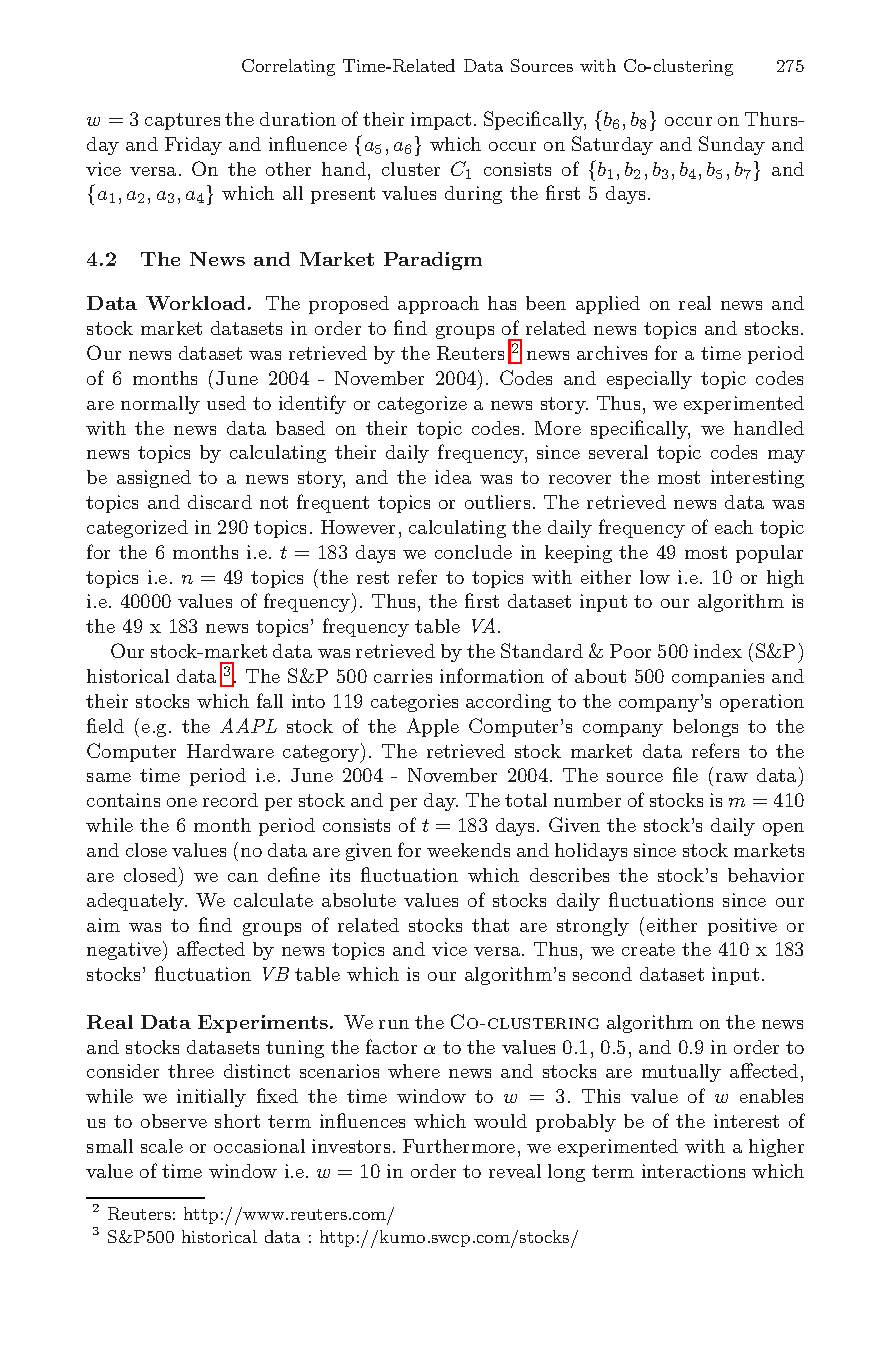  What do you see at coordinates (732, 145) in the document?
I see `Sunday` at bounding box center [732, 145].
